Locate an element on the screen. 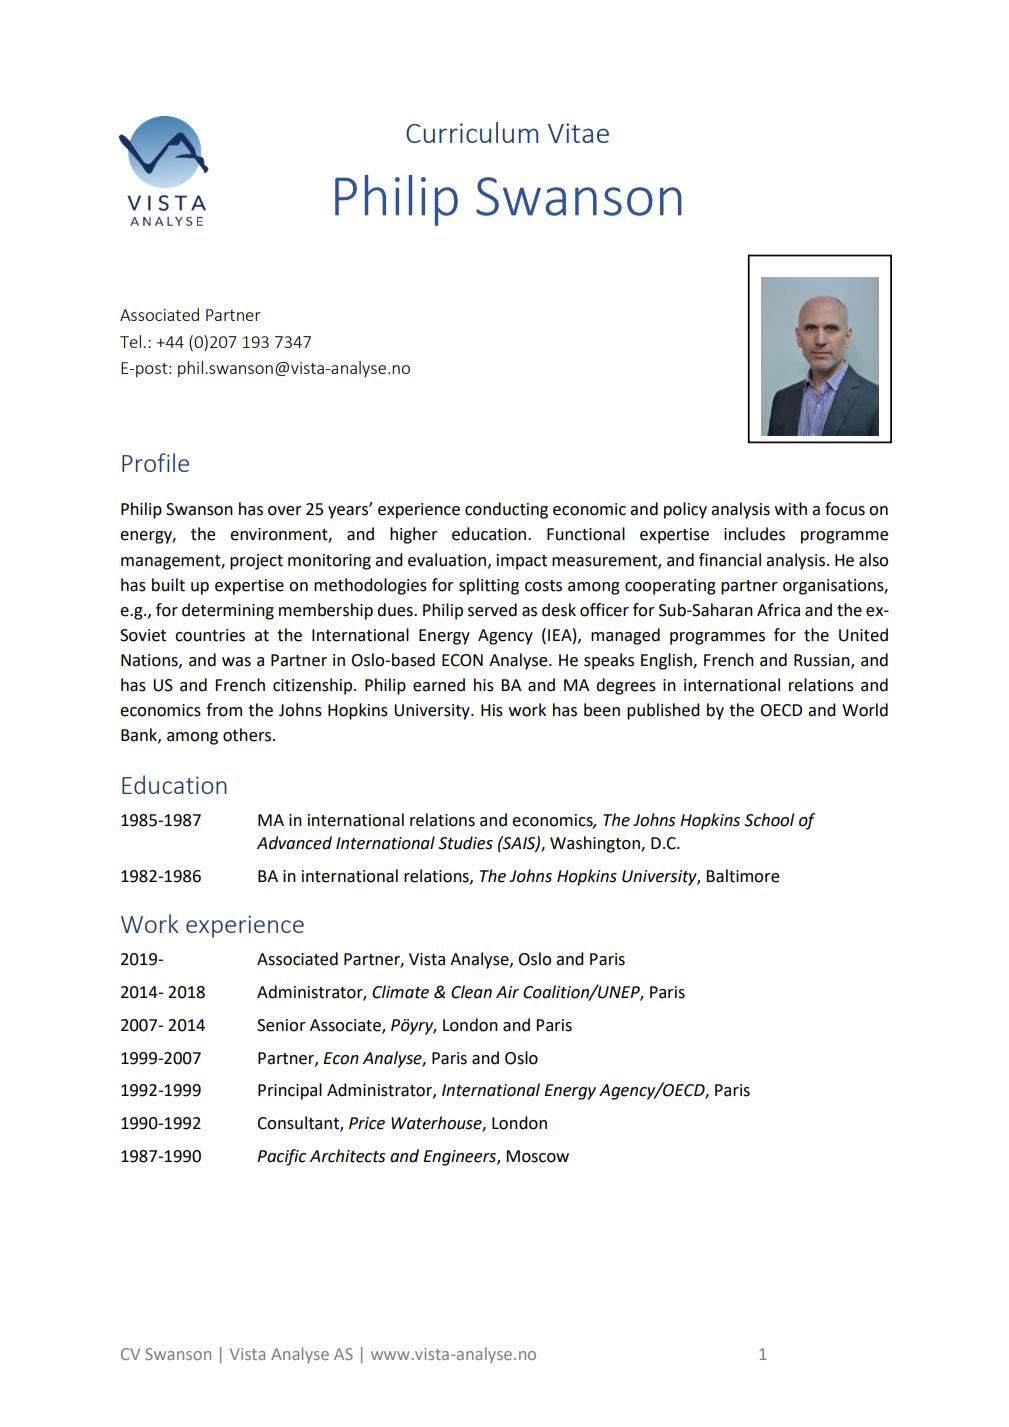 The image size is (1009, 1427). with is located at coordinates (791, 509).
